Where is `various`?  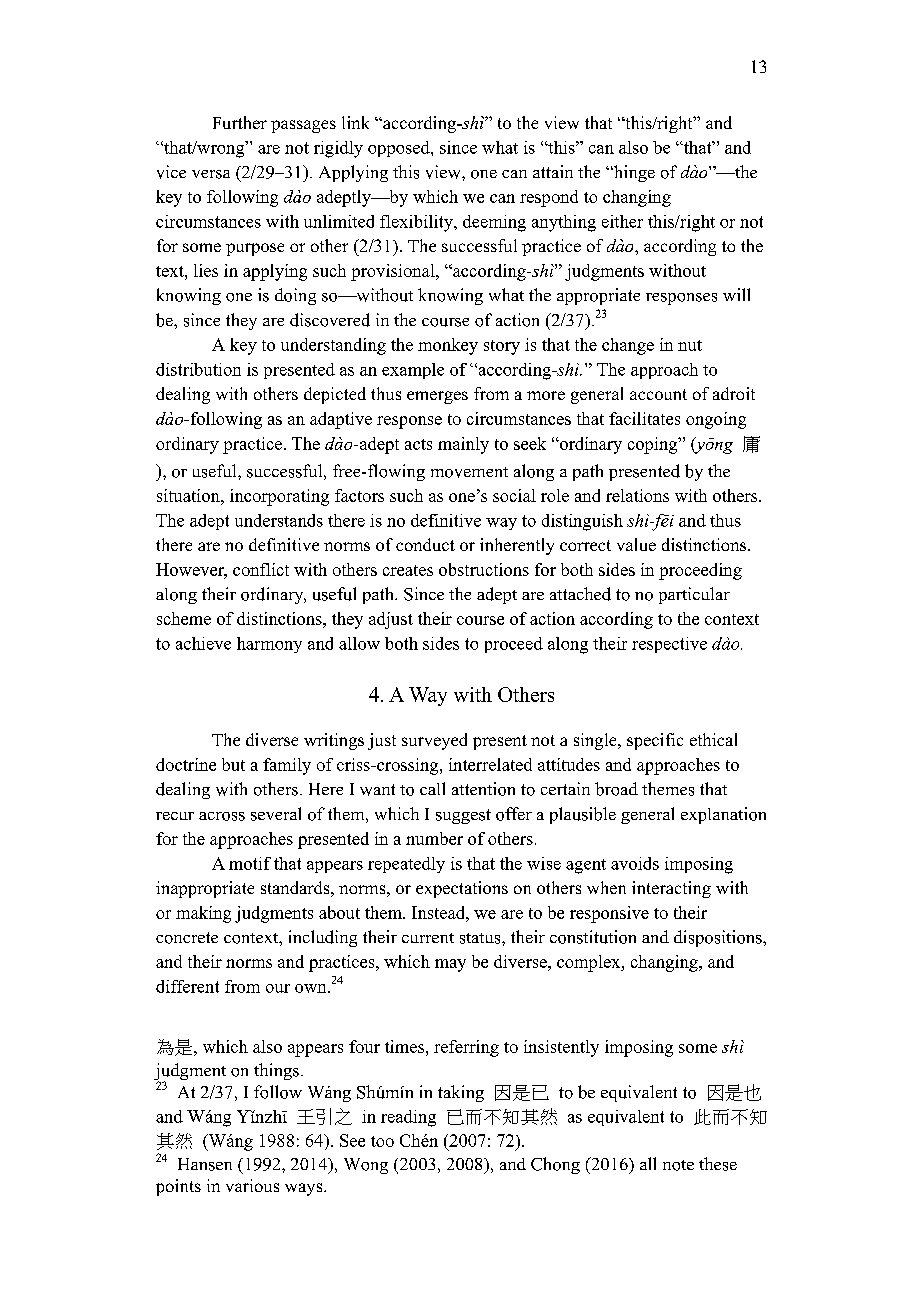 various is located at coordinates (252, 1185).
